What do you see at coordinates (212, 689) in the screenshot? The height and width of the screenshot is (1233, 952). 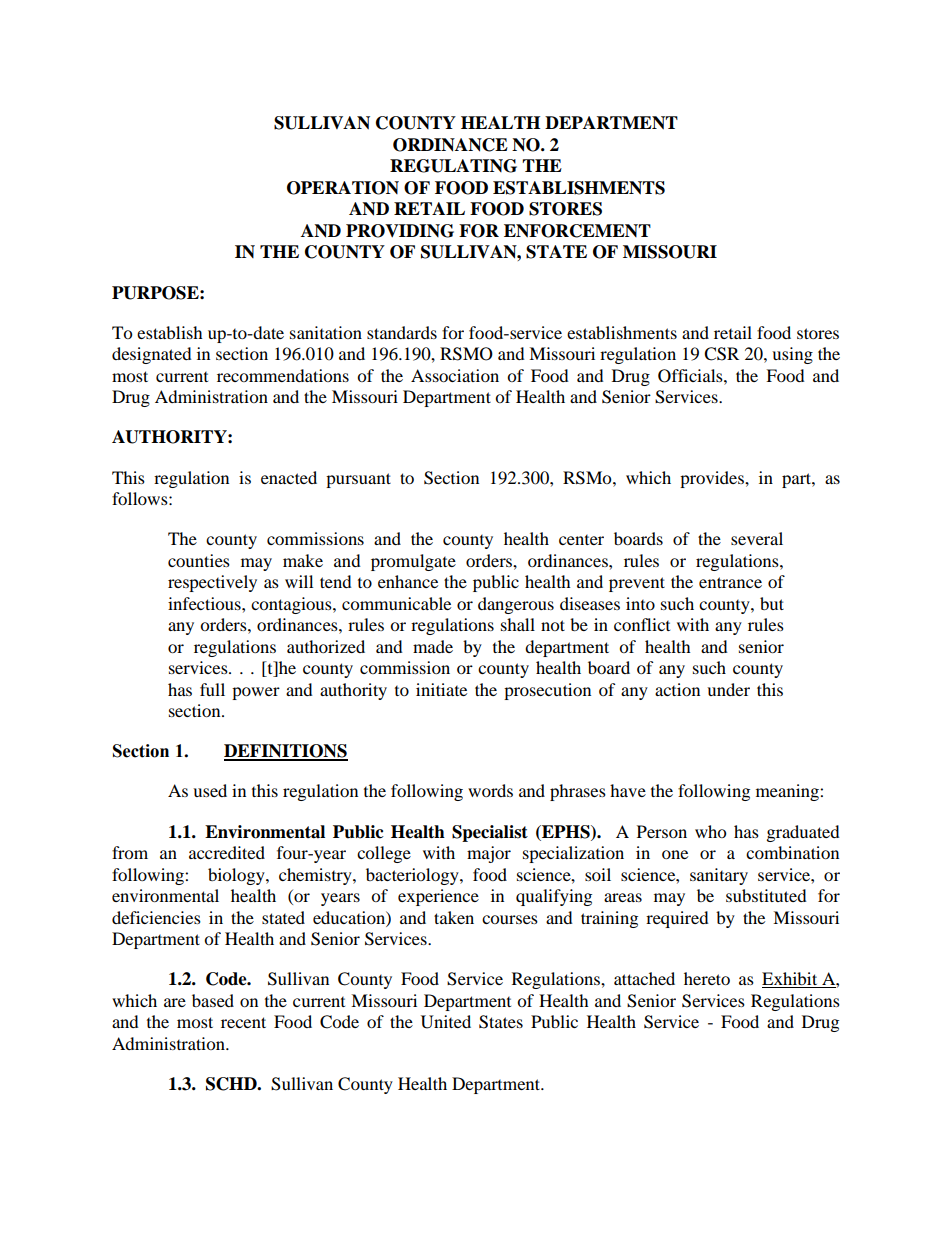 I see `full` at bounding box center [212, 689].
